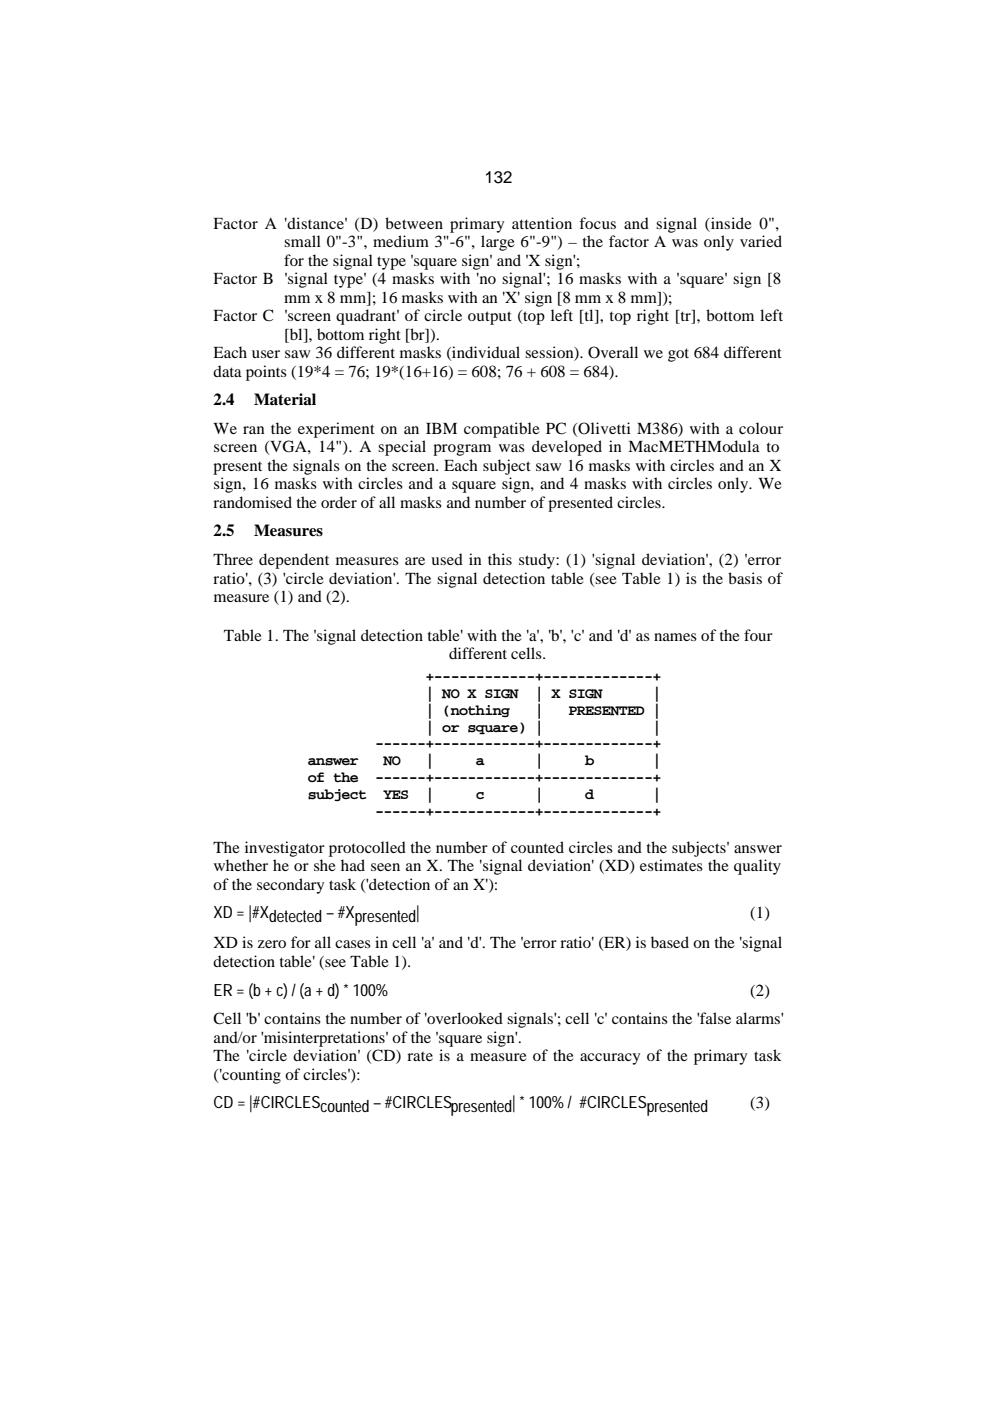 Image resolution: width=1001 pixels, height=1416 pixels. What do you see at coordinates (759, 1018) in the screenshot?
I see `alarms` at bounding box center [759, 1018].
